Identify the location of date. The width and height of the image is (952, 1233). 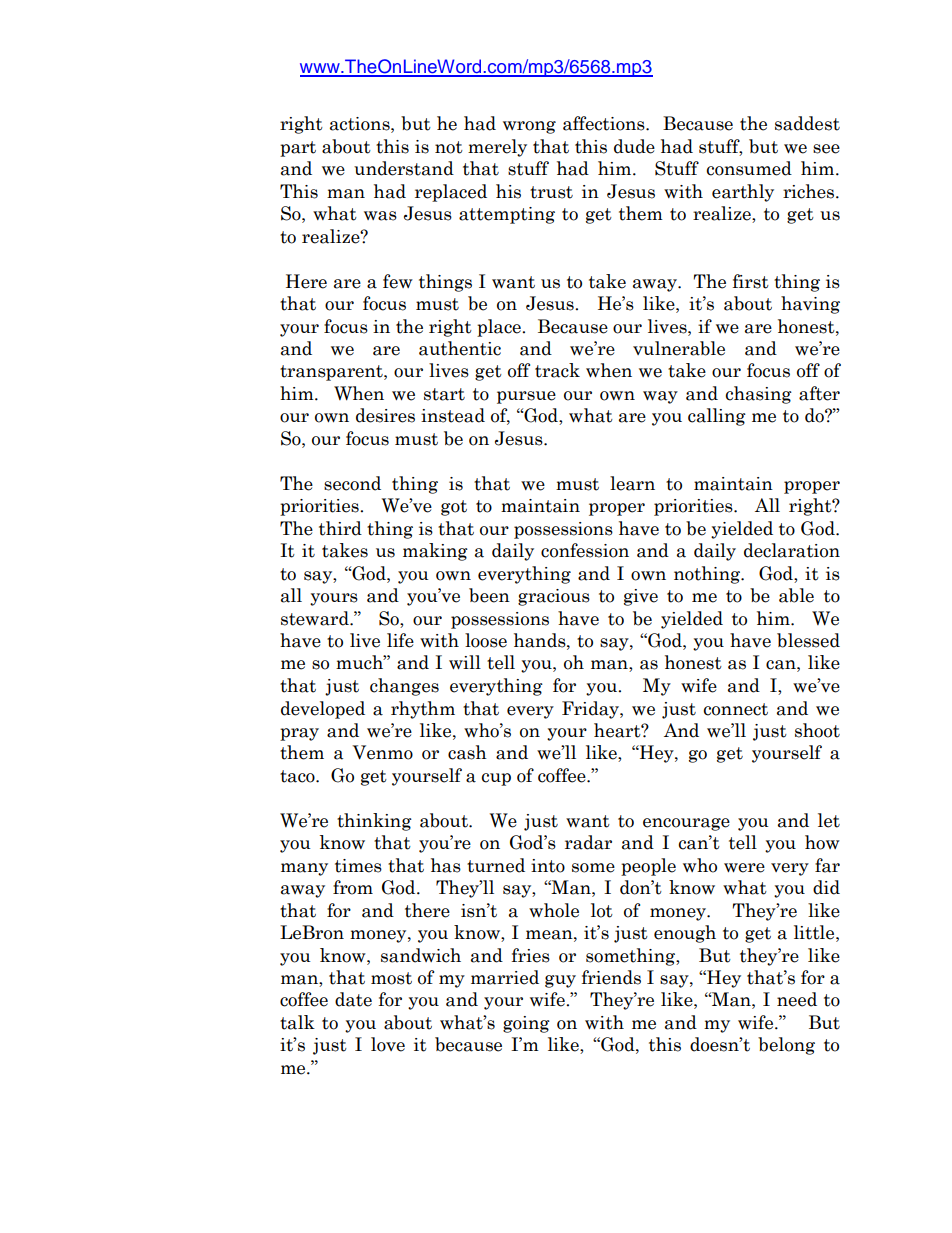
(353, 999).
